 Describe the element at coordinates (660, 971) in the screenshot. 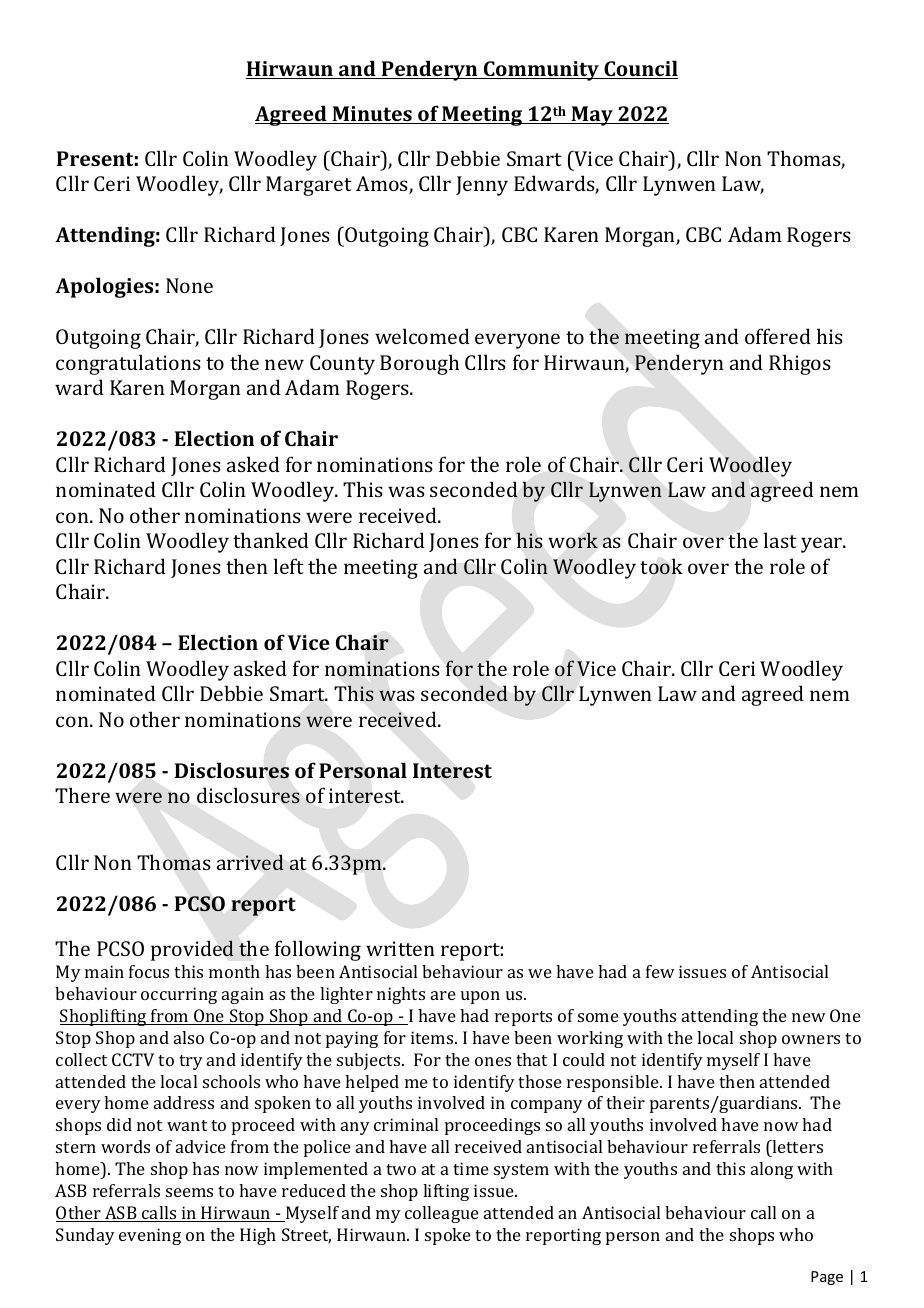

I see `few` at that location.
